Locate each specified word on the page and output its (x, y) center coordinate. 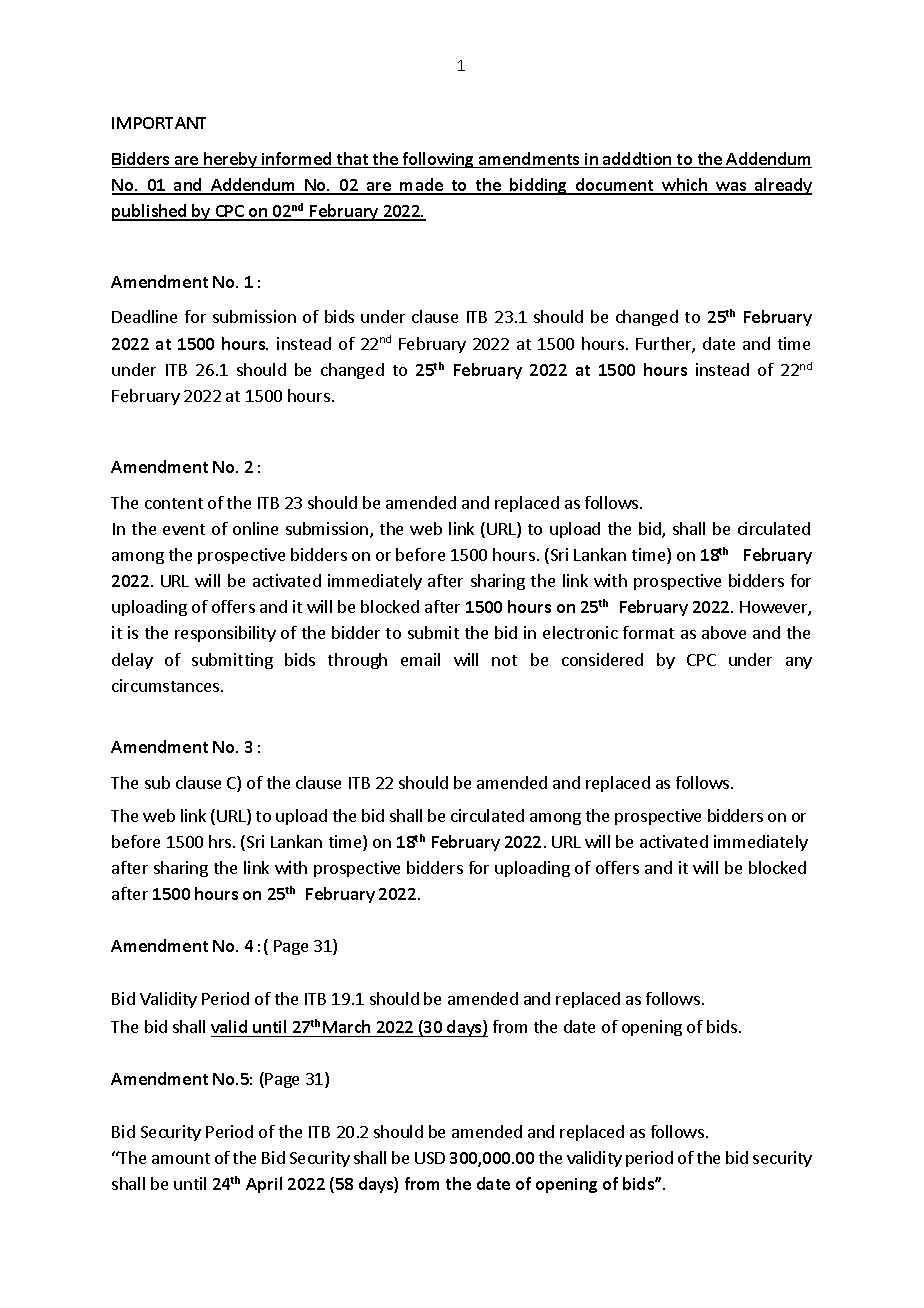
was (731, 188)
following (438, 160)
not (504, 660)
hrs (221, 841)
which (685, 186)
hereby (231, 160)
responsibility (225, 634)
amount (181, 1158)
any (799, 663)
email (420, 659)
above (724, 632)
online (255, 528)
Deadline (144, 316)
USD (430, 1158)
